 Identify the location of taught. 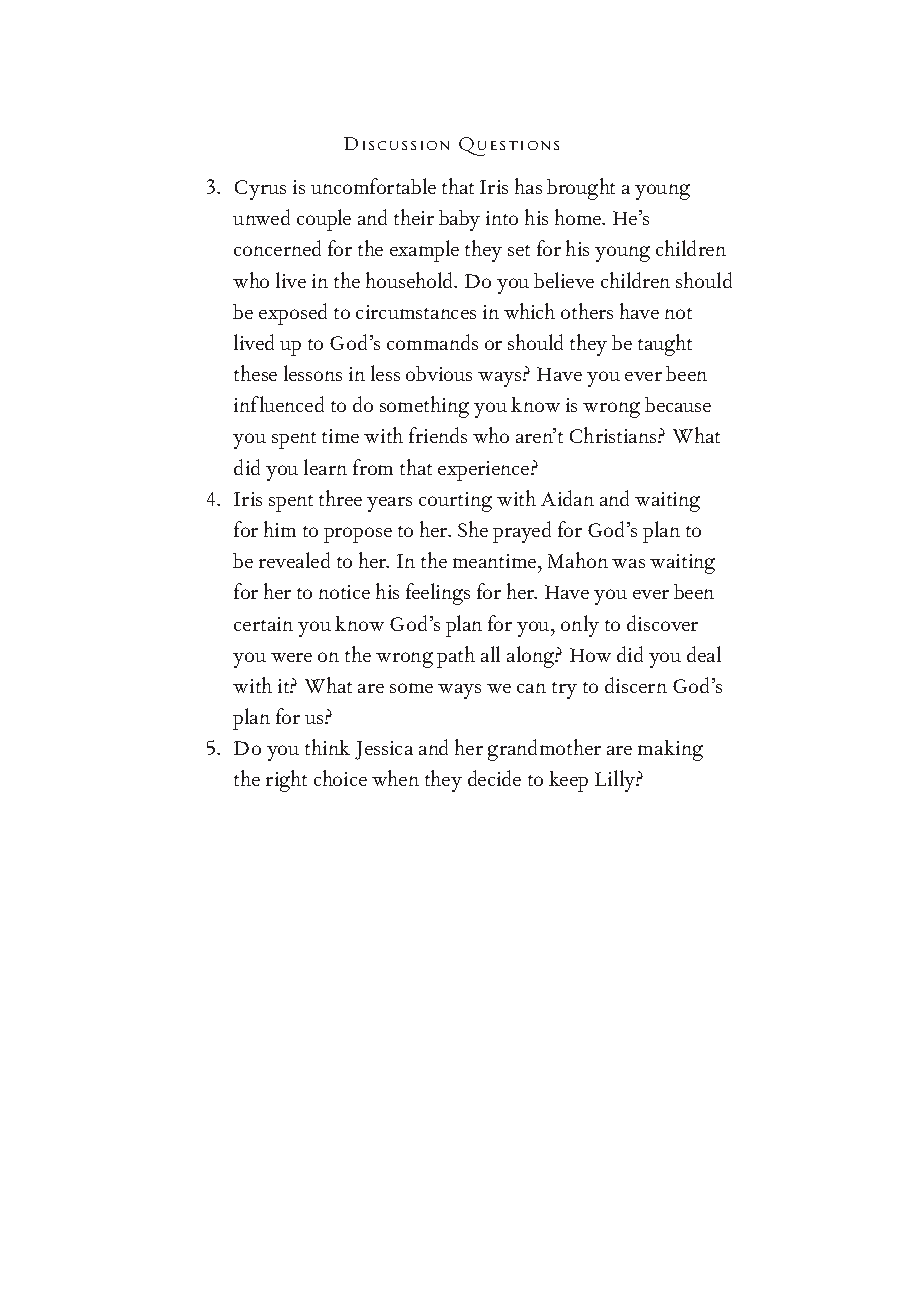
(665, 345).
